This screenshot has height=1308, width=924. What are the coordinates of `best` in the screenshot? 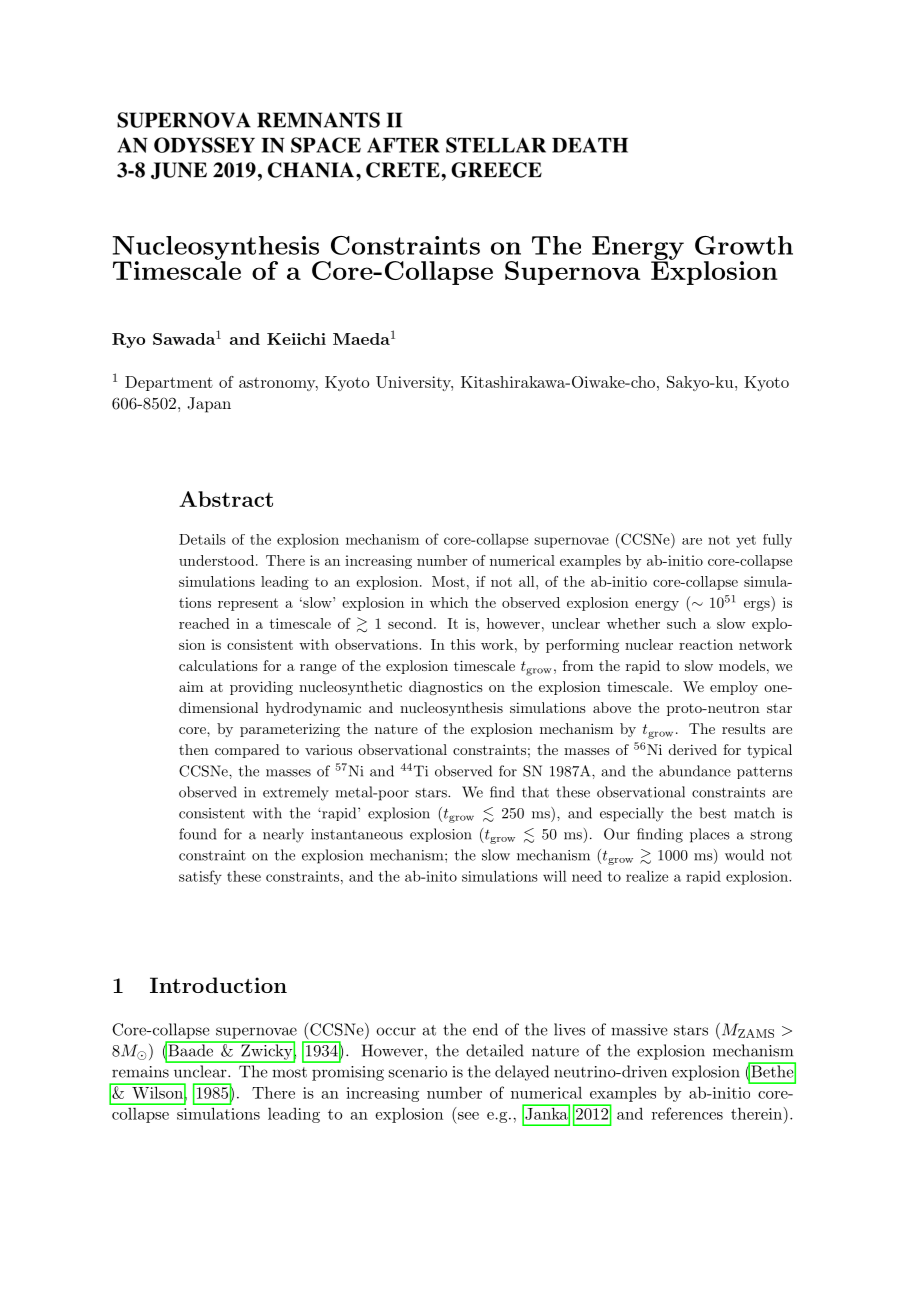 It's located at (712, 813).
